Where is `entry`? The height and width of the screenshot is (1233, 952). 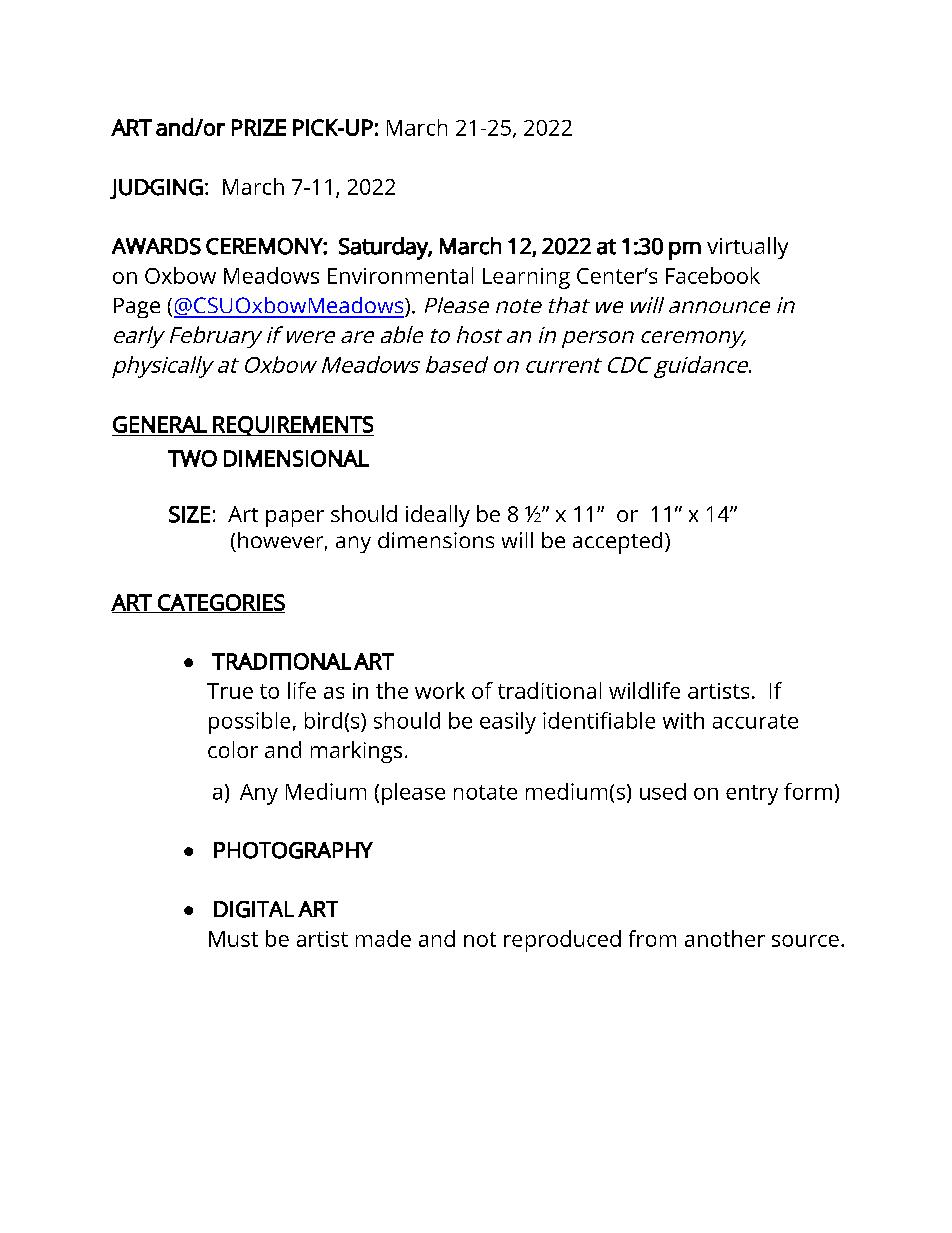
entry is located at coordinates (752, 795).
